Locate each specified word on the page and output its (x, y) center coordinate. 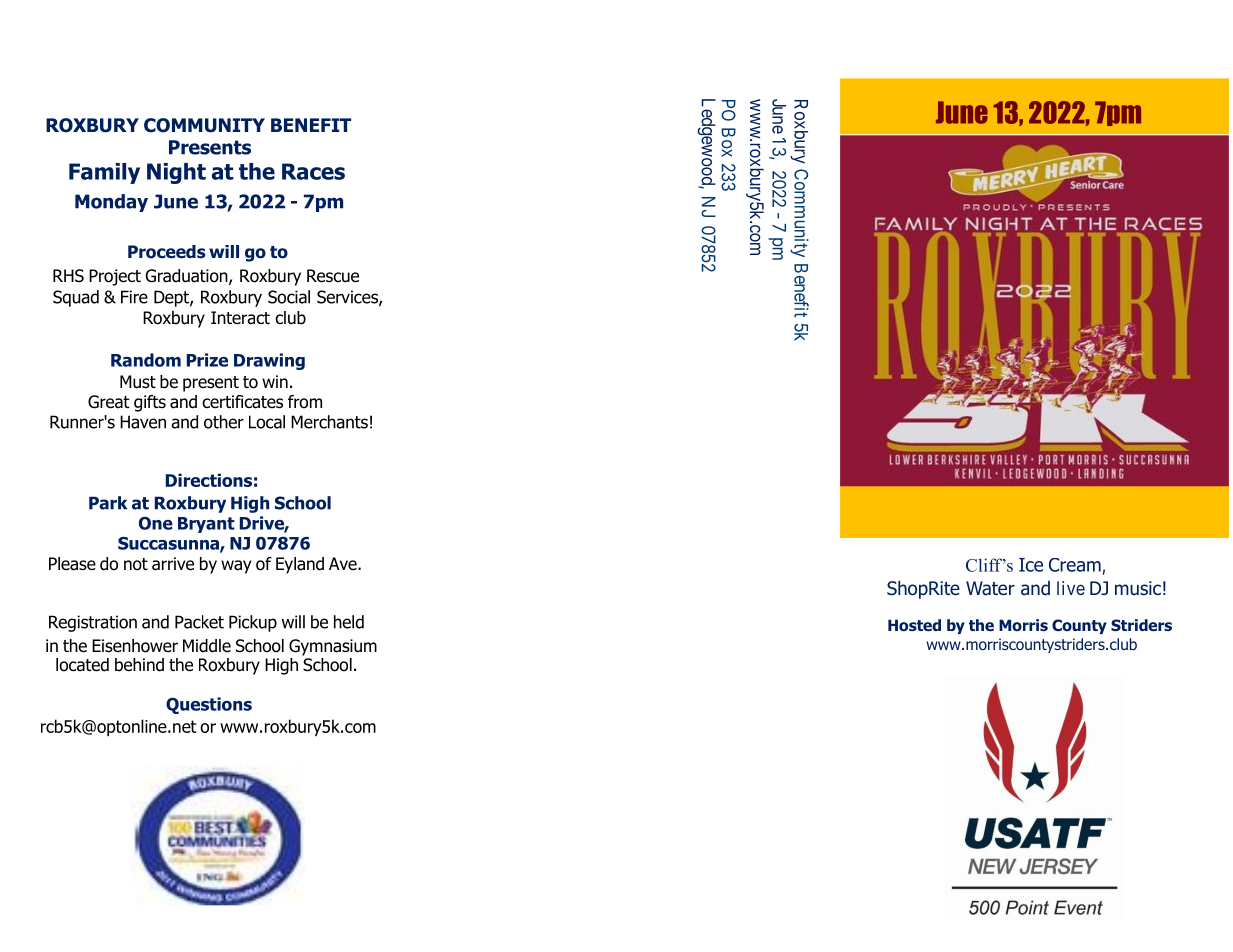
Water (990, 588)
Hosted (914, 625)
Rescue (333, 276)
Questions (209, 705)
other (224, 422)
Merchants (329, 422)
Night (176, 173)
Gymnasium (333, 647)
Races (313, 171)
